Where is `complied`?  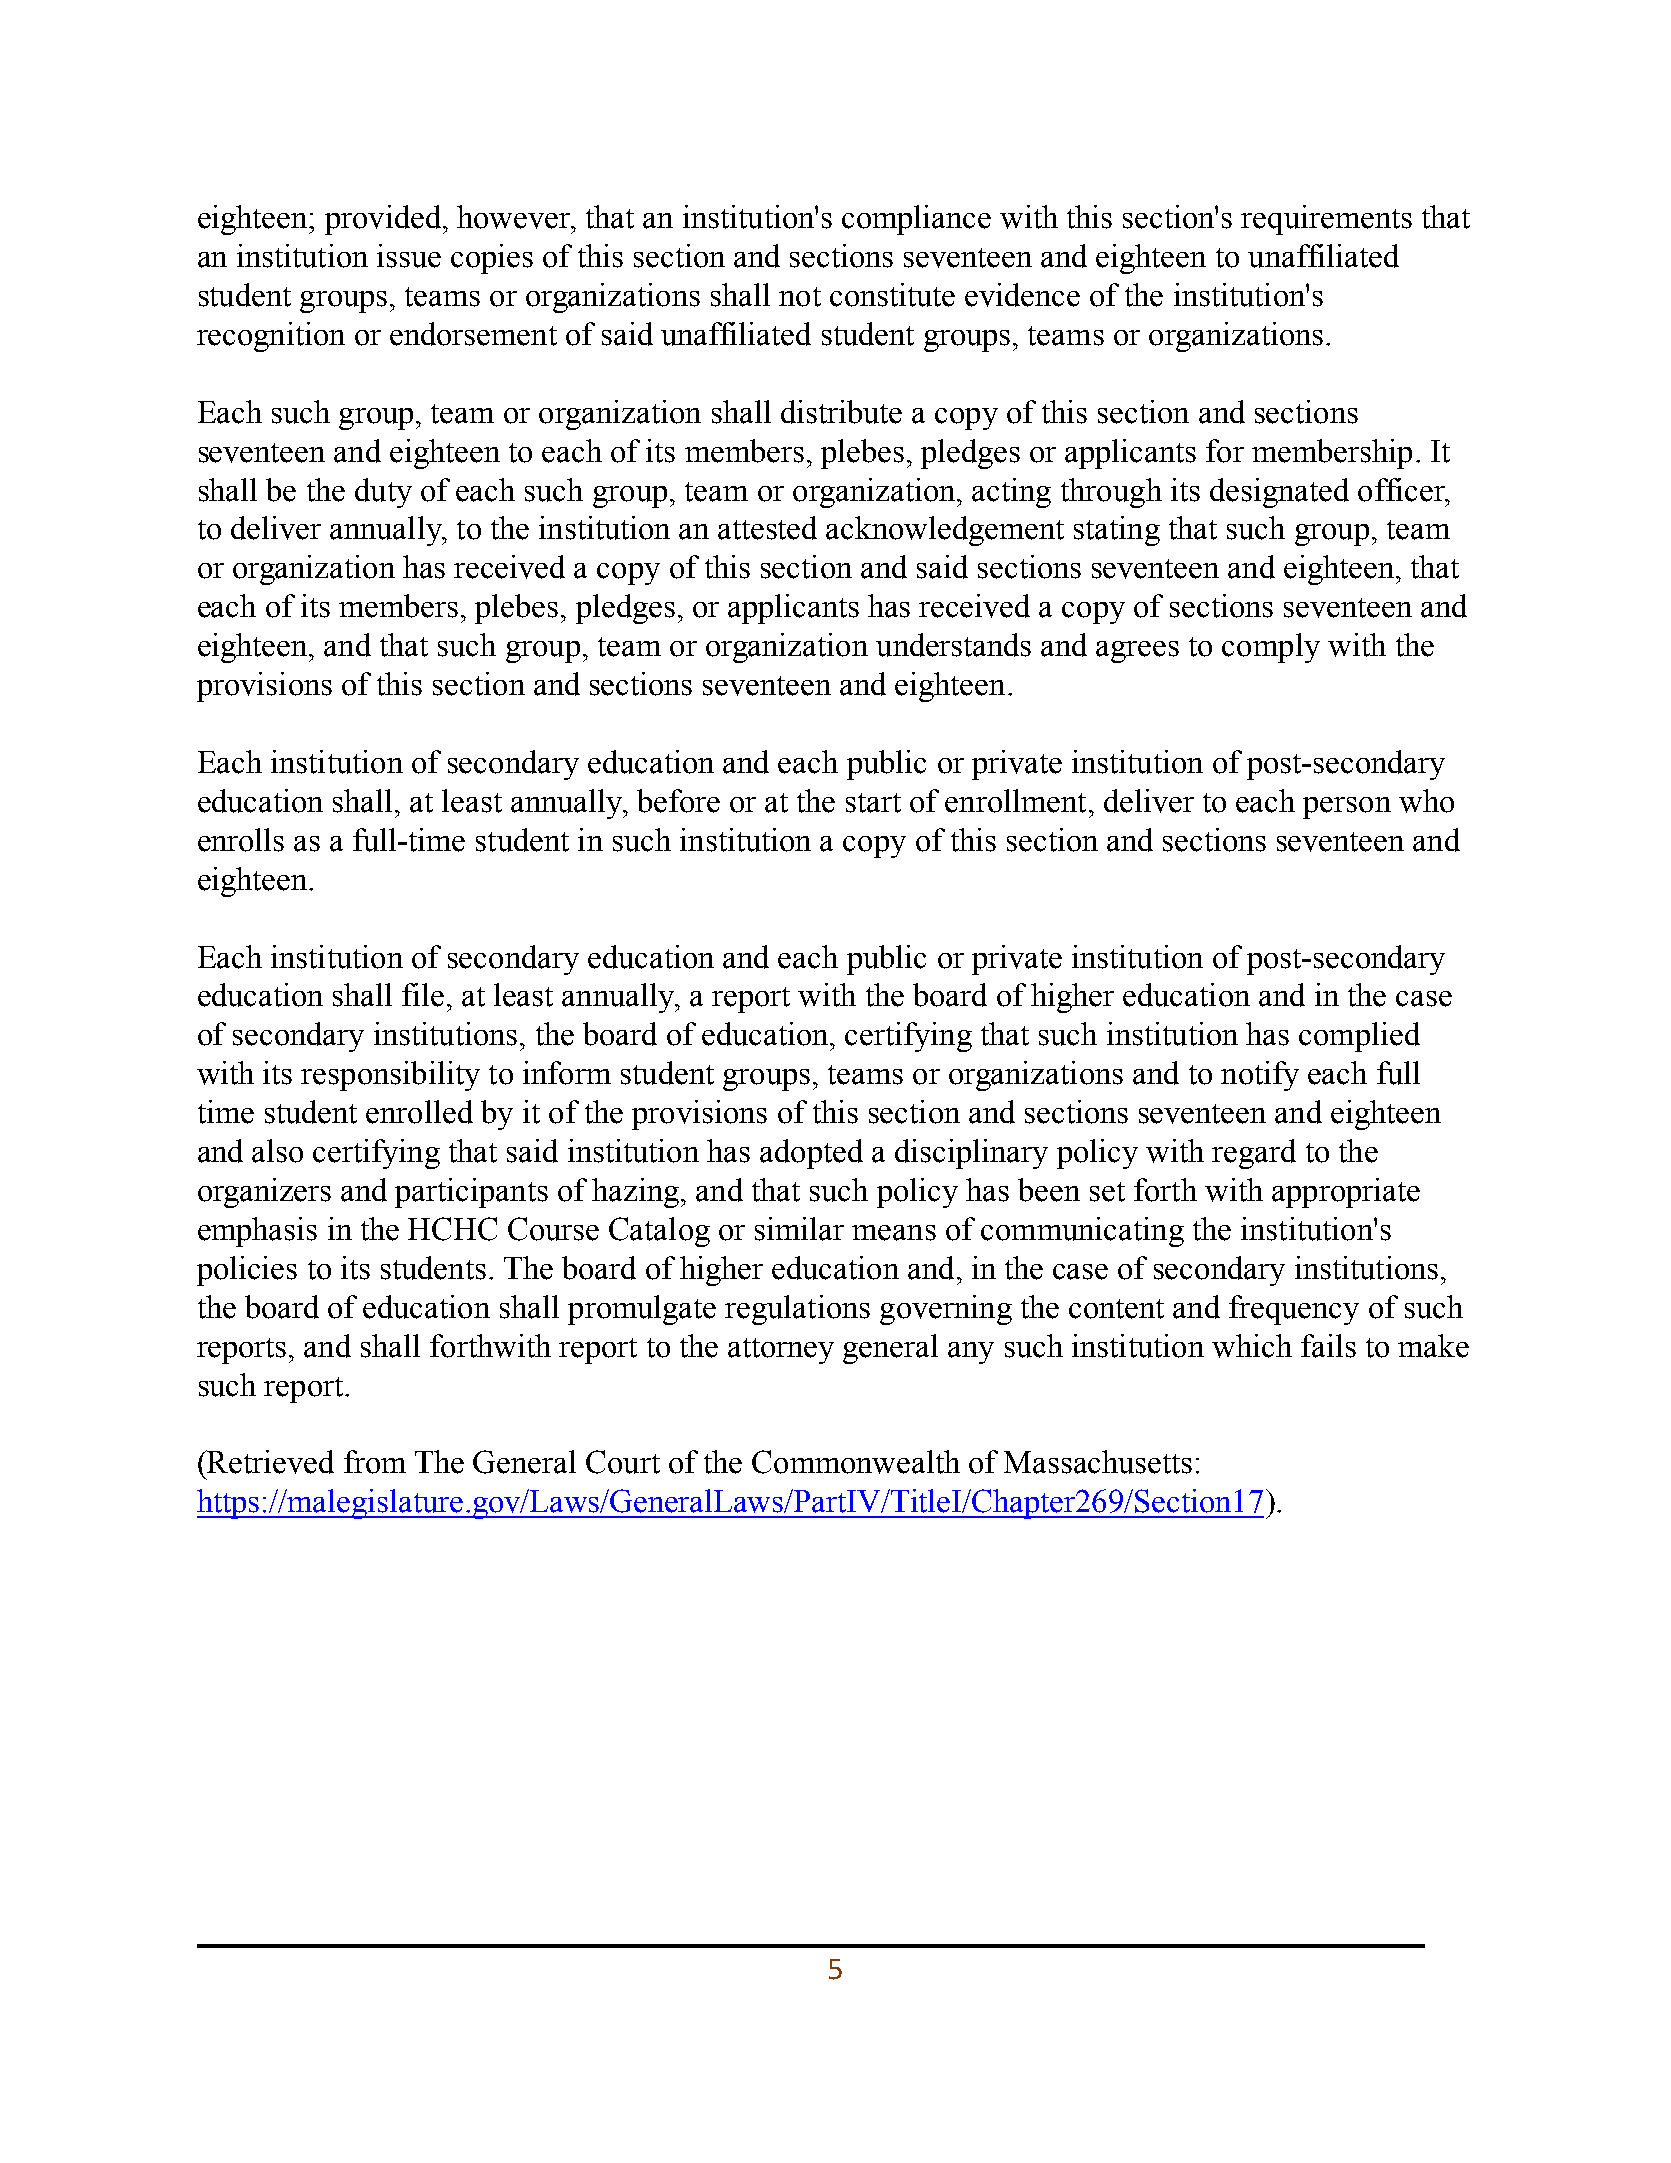 complied is located at coordinates (1359, 1037).
